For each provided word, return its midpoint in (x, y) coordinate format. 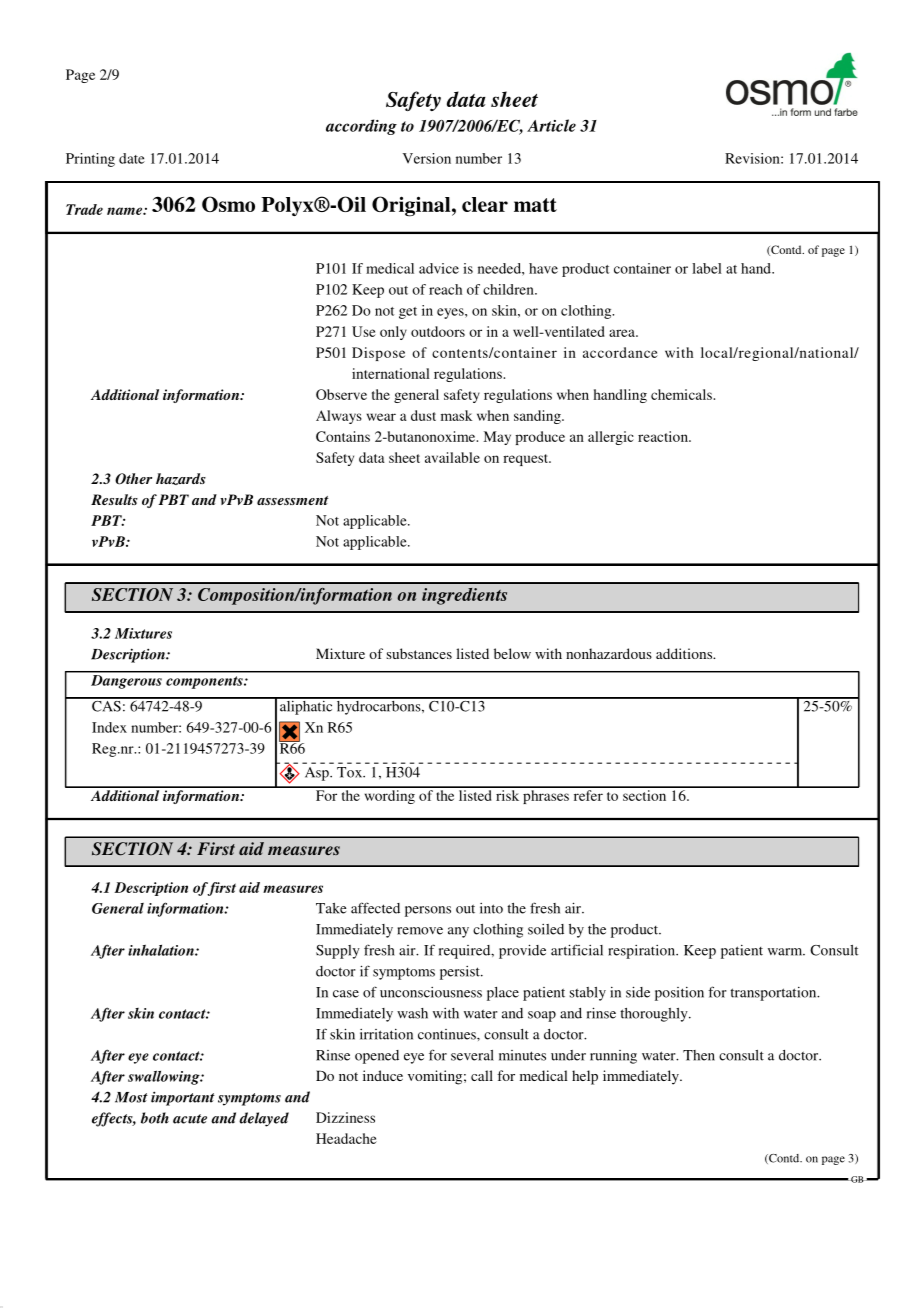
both (155, 1118)
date (132, 158)
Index (109, 727)
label (707, 268)
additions (685, 653)
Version (427, 158)
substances (419, 653)
